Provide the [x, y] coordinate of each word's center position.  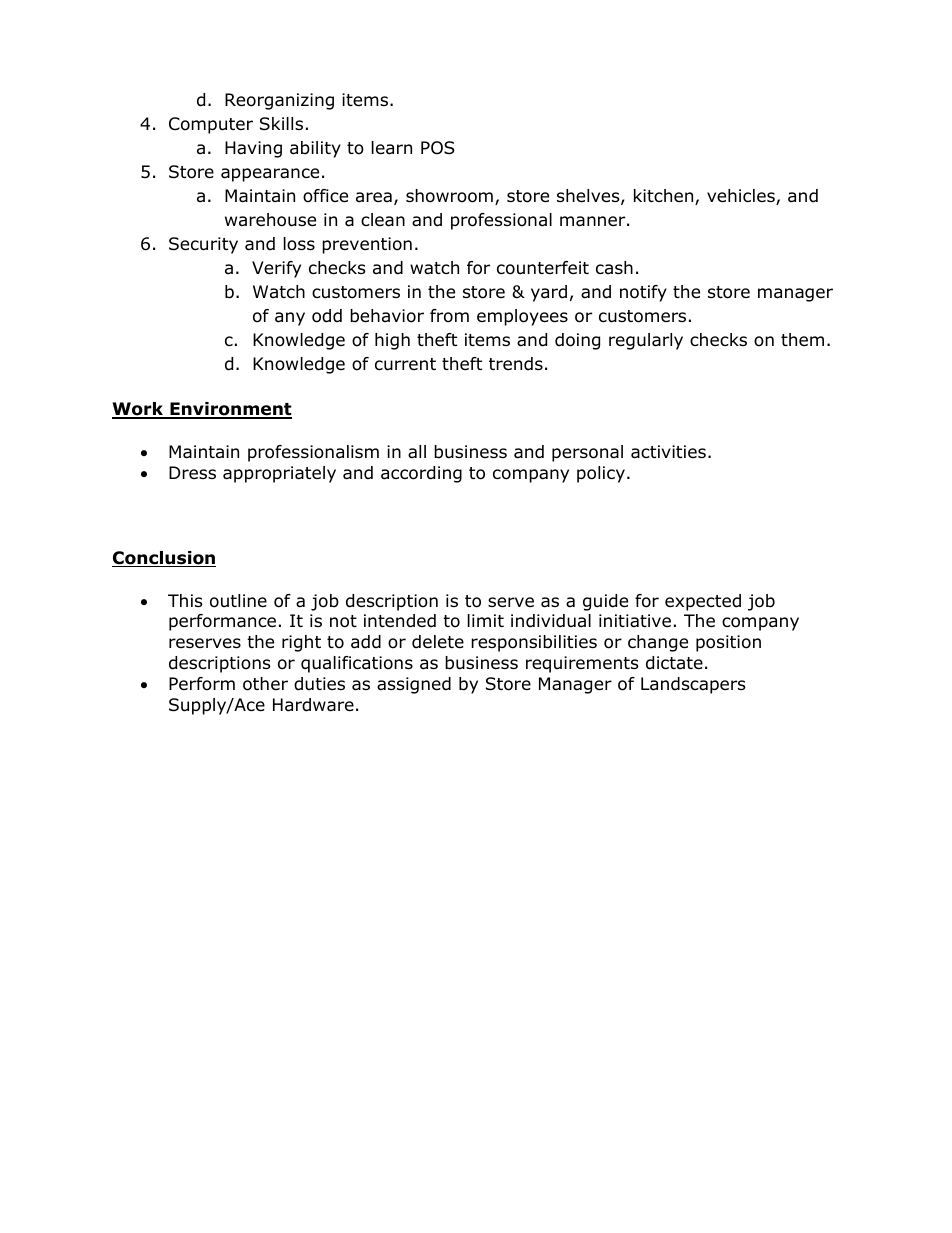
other [265, 684]
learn [392, 148]
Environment [230, 410]
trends [516, 364]
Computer [211, 125]
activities [668, 452]
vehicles [742, 197]
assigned [414, 685]
